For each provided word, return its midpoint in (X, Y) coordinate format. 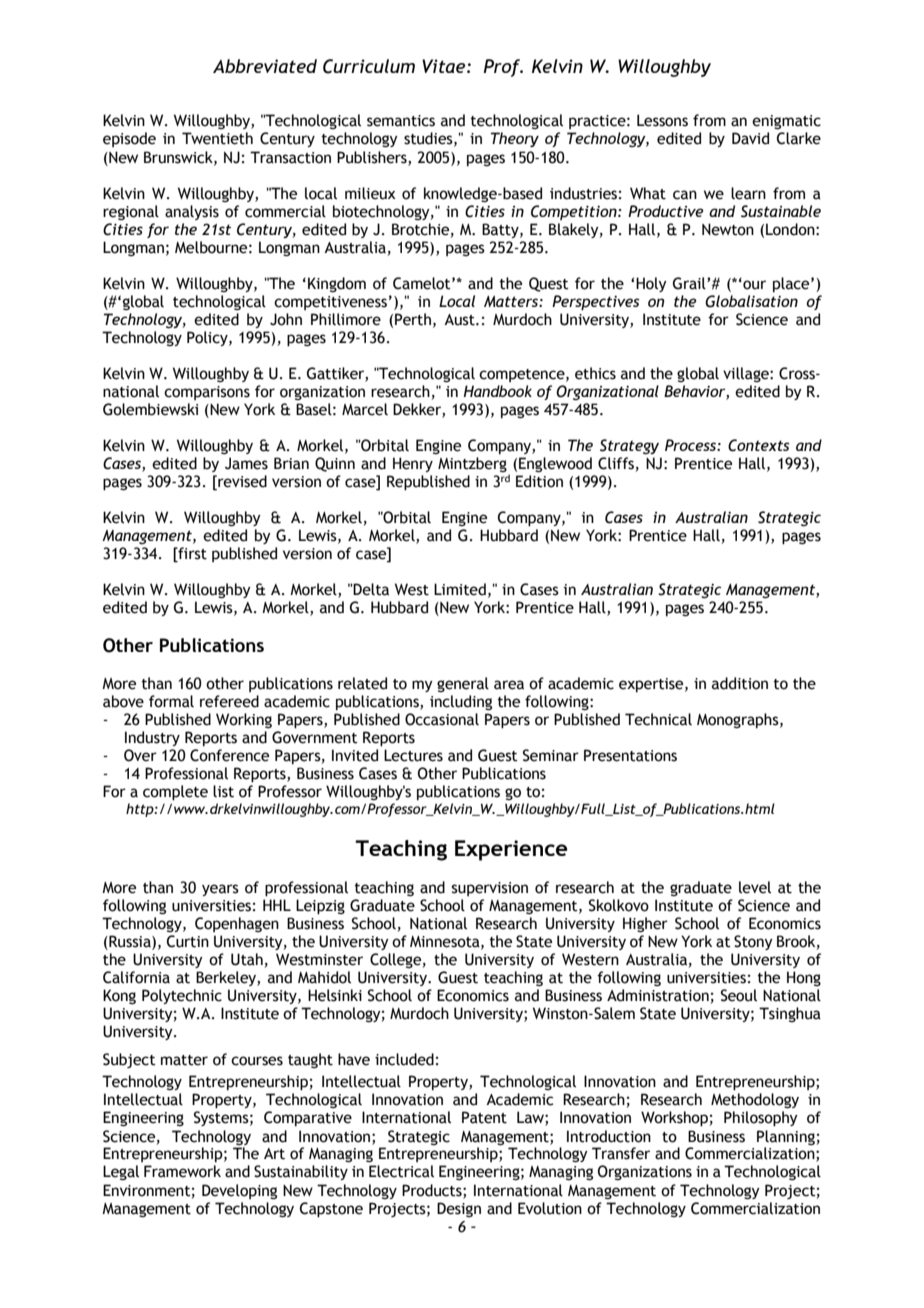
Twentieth (217, 138)
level (755, 887)
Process (691, 445)
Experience (511, 850)
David (750, 138)
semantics (401, 121)
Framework (182, 1171)
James (246, 463)
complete (175, 793)
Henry (413, 464)
